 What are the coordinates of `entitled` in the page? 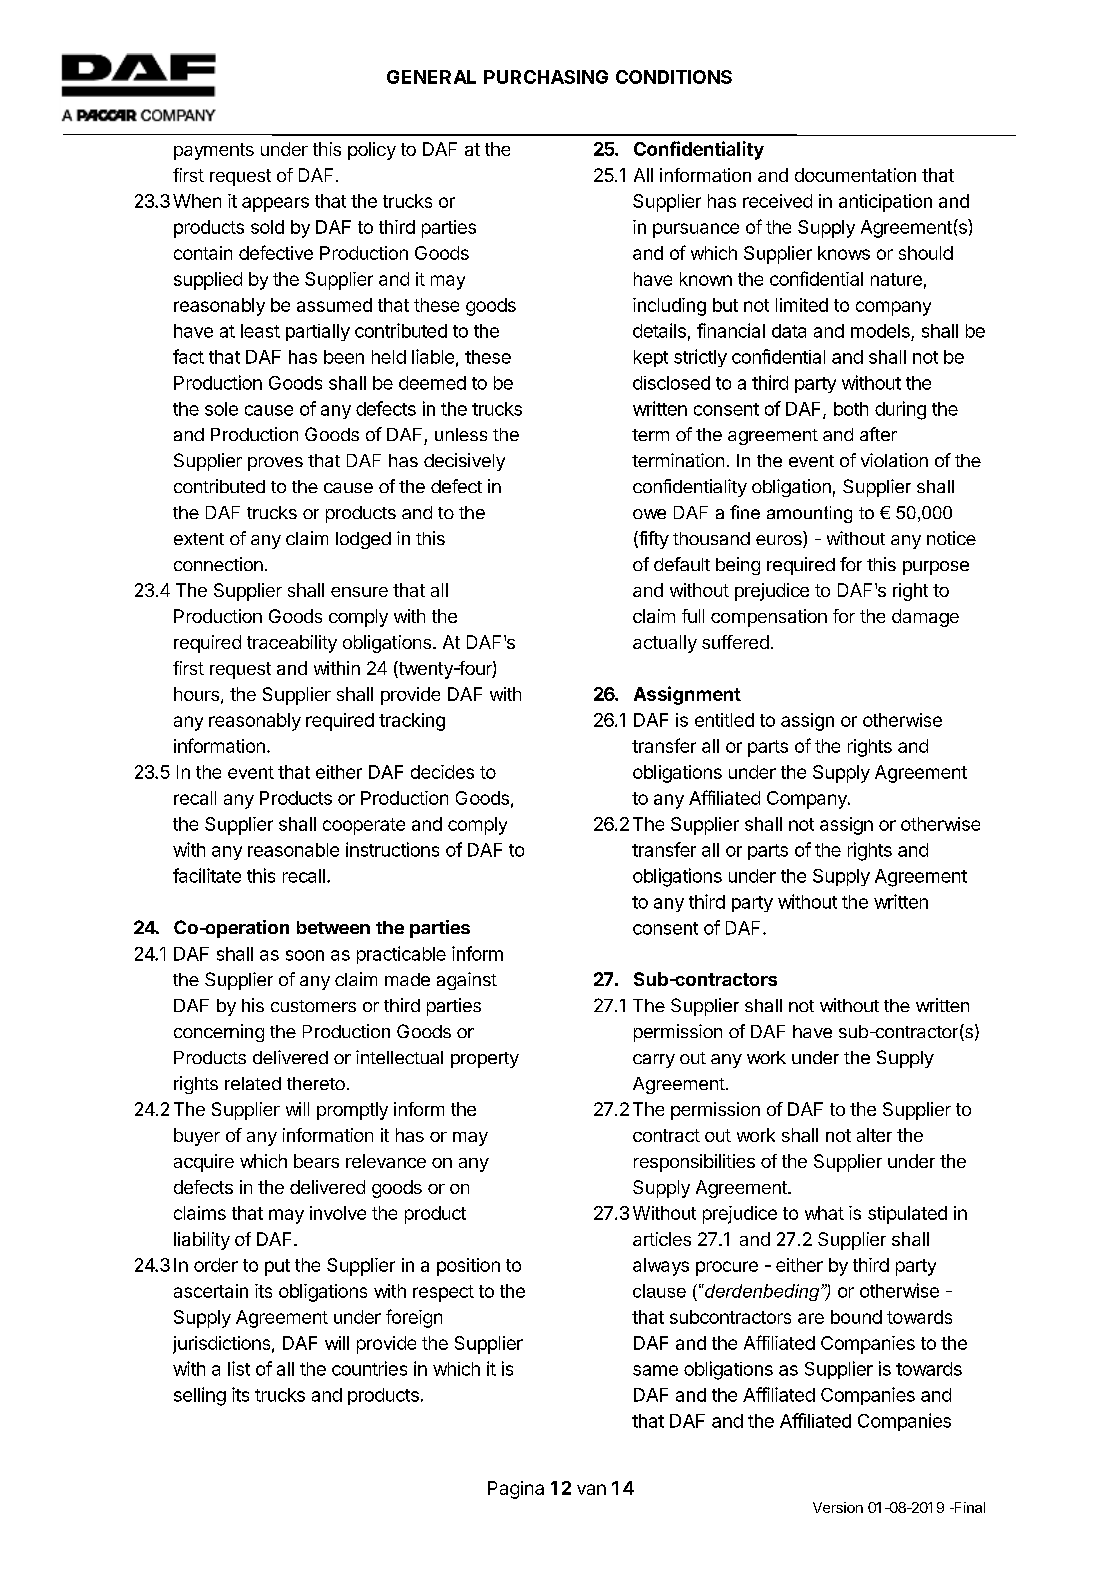 It's located at (724, 720).
